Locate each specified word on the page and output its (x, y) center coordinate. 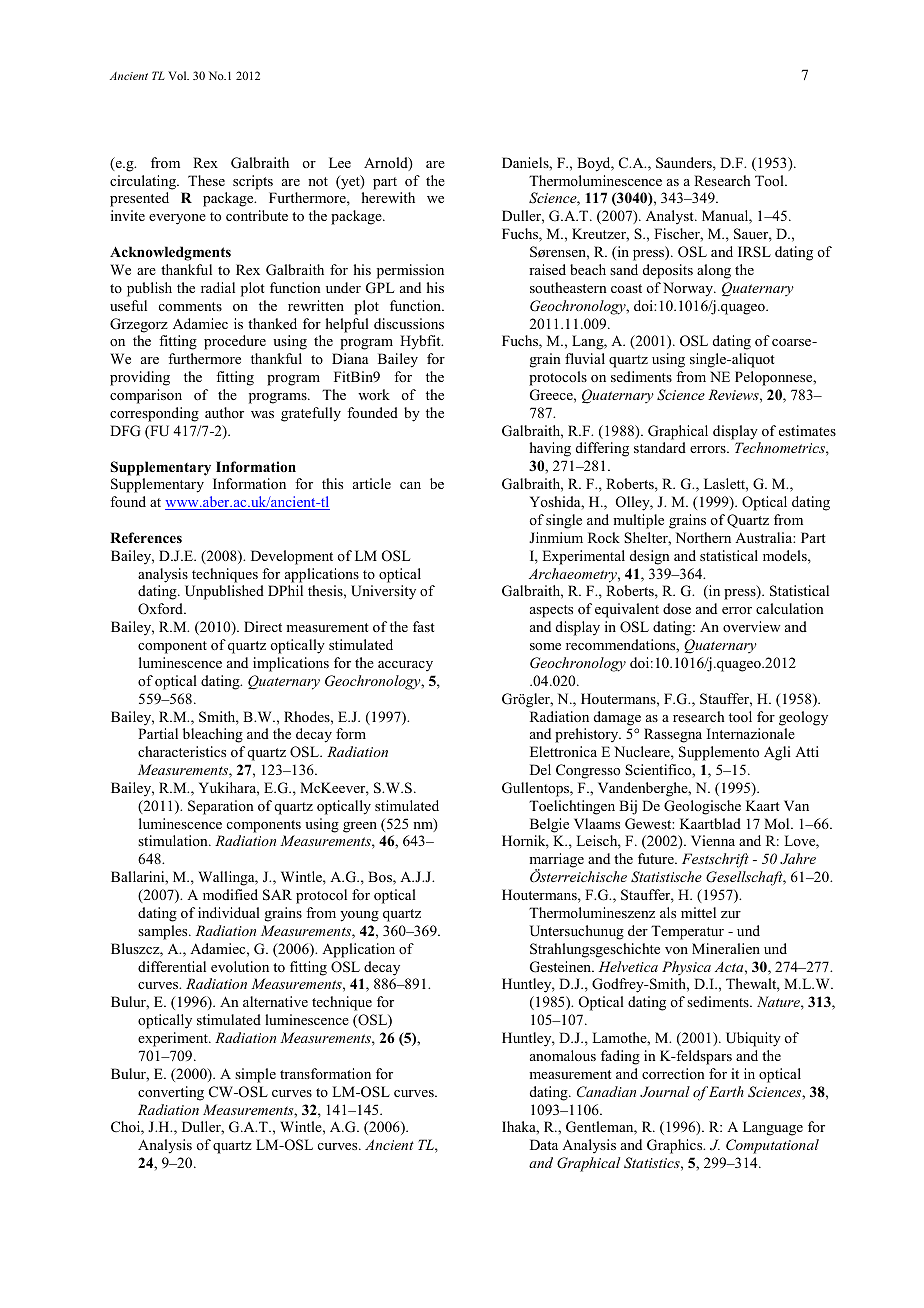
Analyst (671, 217)
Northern (703, 537)
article (372, 483)
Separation (221, 807)
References (146, 537)
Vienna (713, 840)
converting (171, 1093)
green (360, 827)
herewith (388, 197)
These (206, 180)
